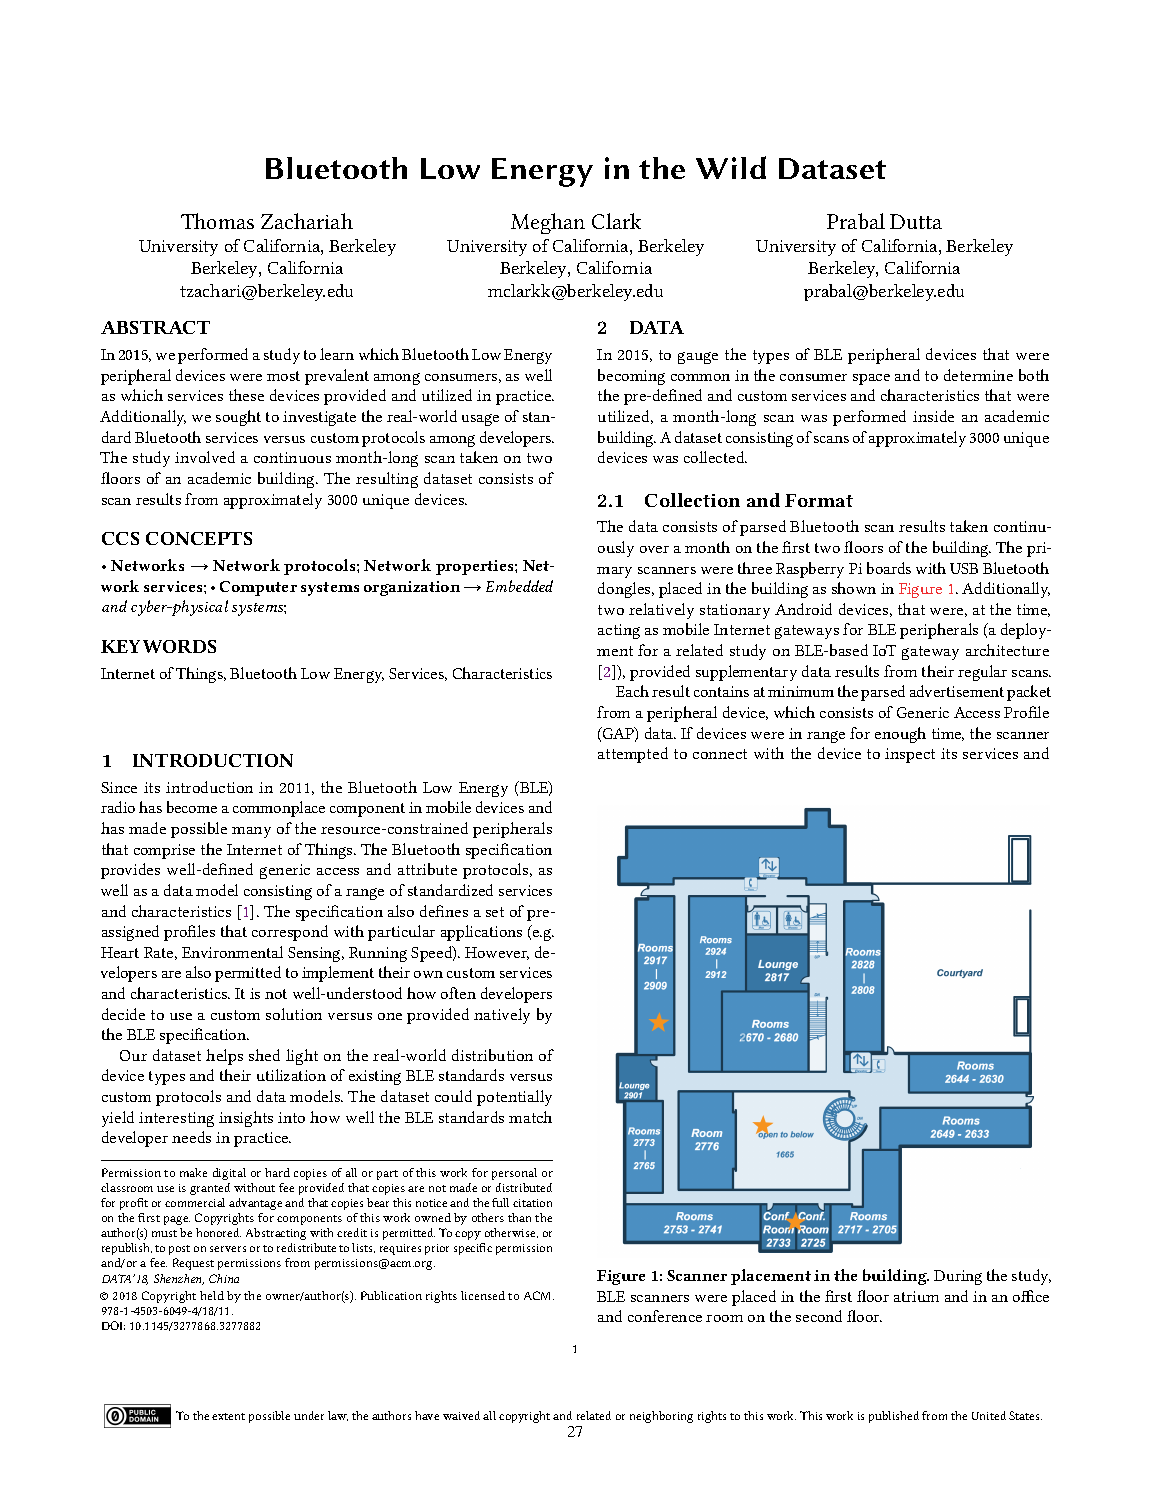 The width and height of the screenshot is (1151, 1490). What do you see at coordinates (916, 221) in the screenshot?
I see `Dutta` at bounding box center [916, 221].
